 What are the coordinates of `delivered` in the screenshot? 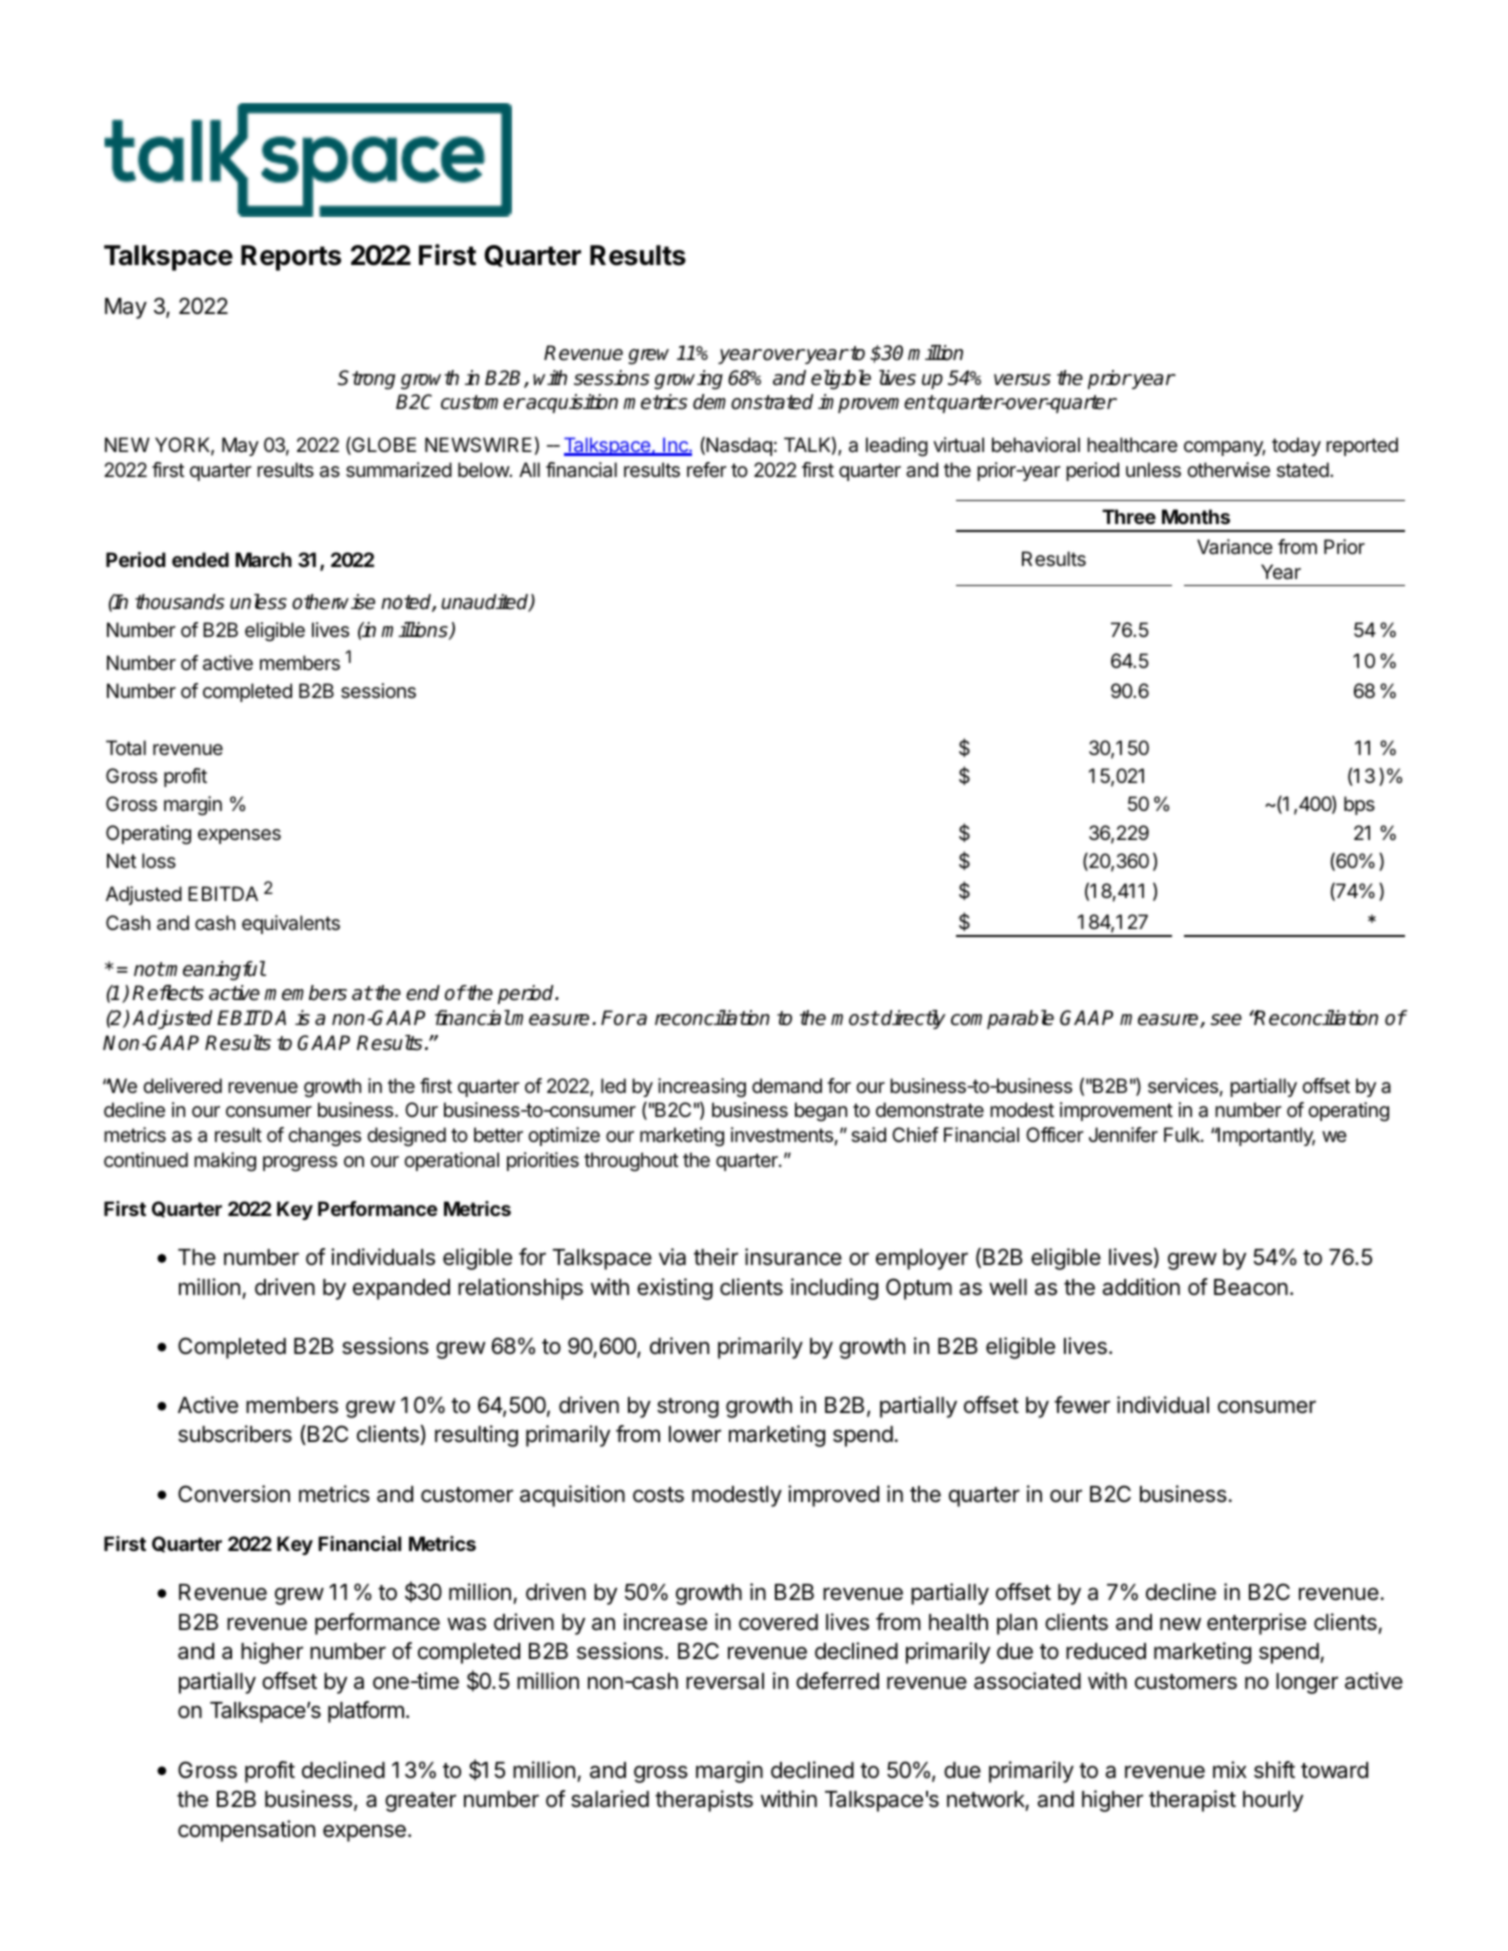 It's located at (182, 1086).
